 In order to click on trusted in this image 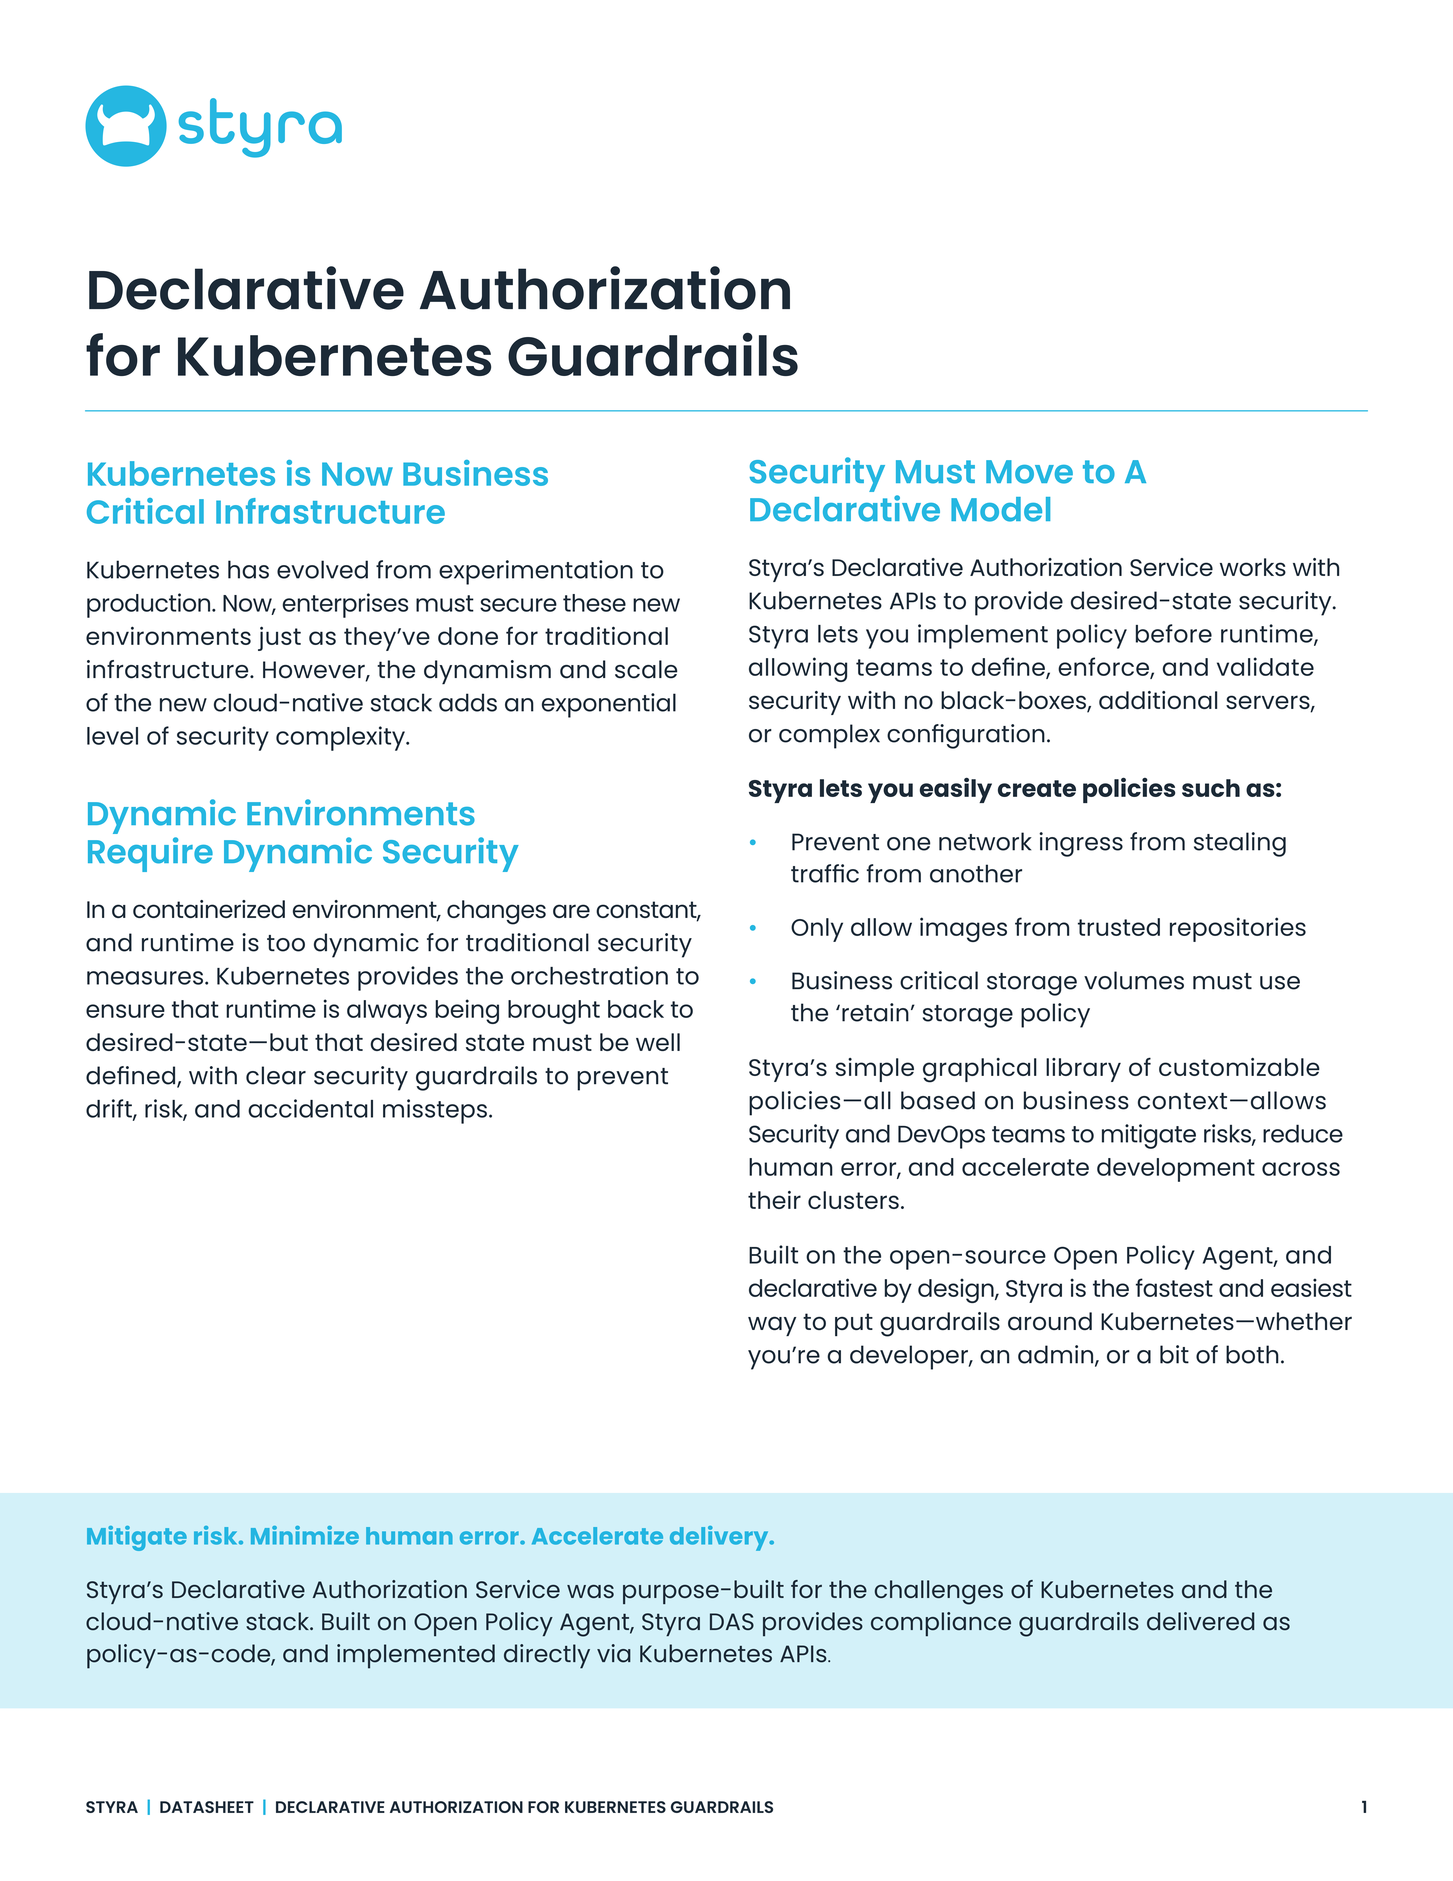, I will do `click(1119, 927)`.
